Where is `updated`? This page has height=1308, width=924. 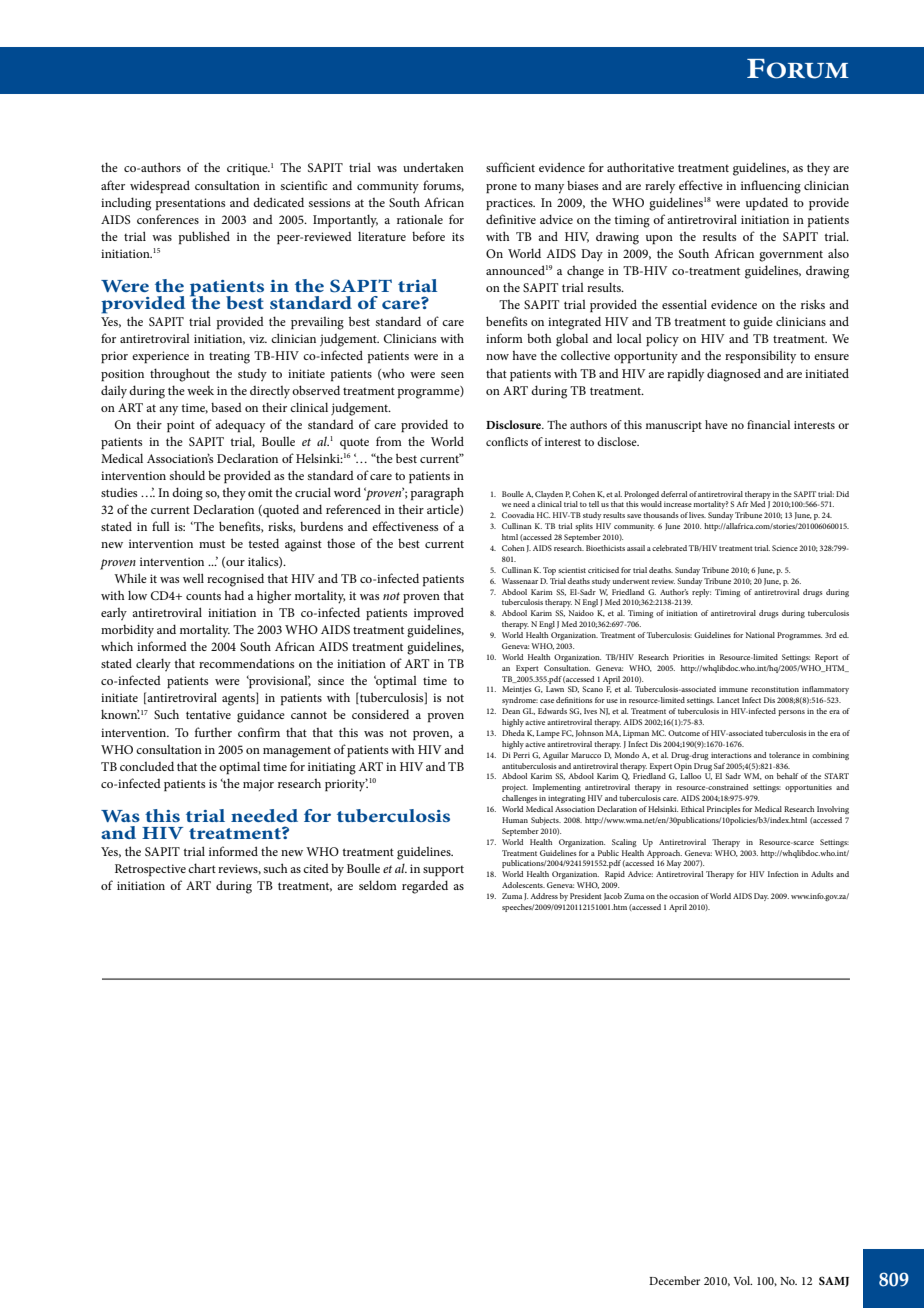
updated is located at coordinates (767, 204).
